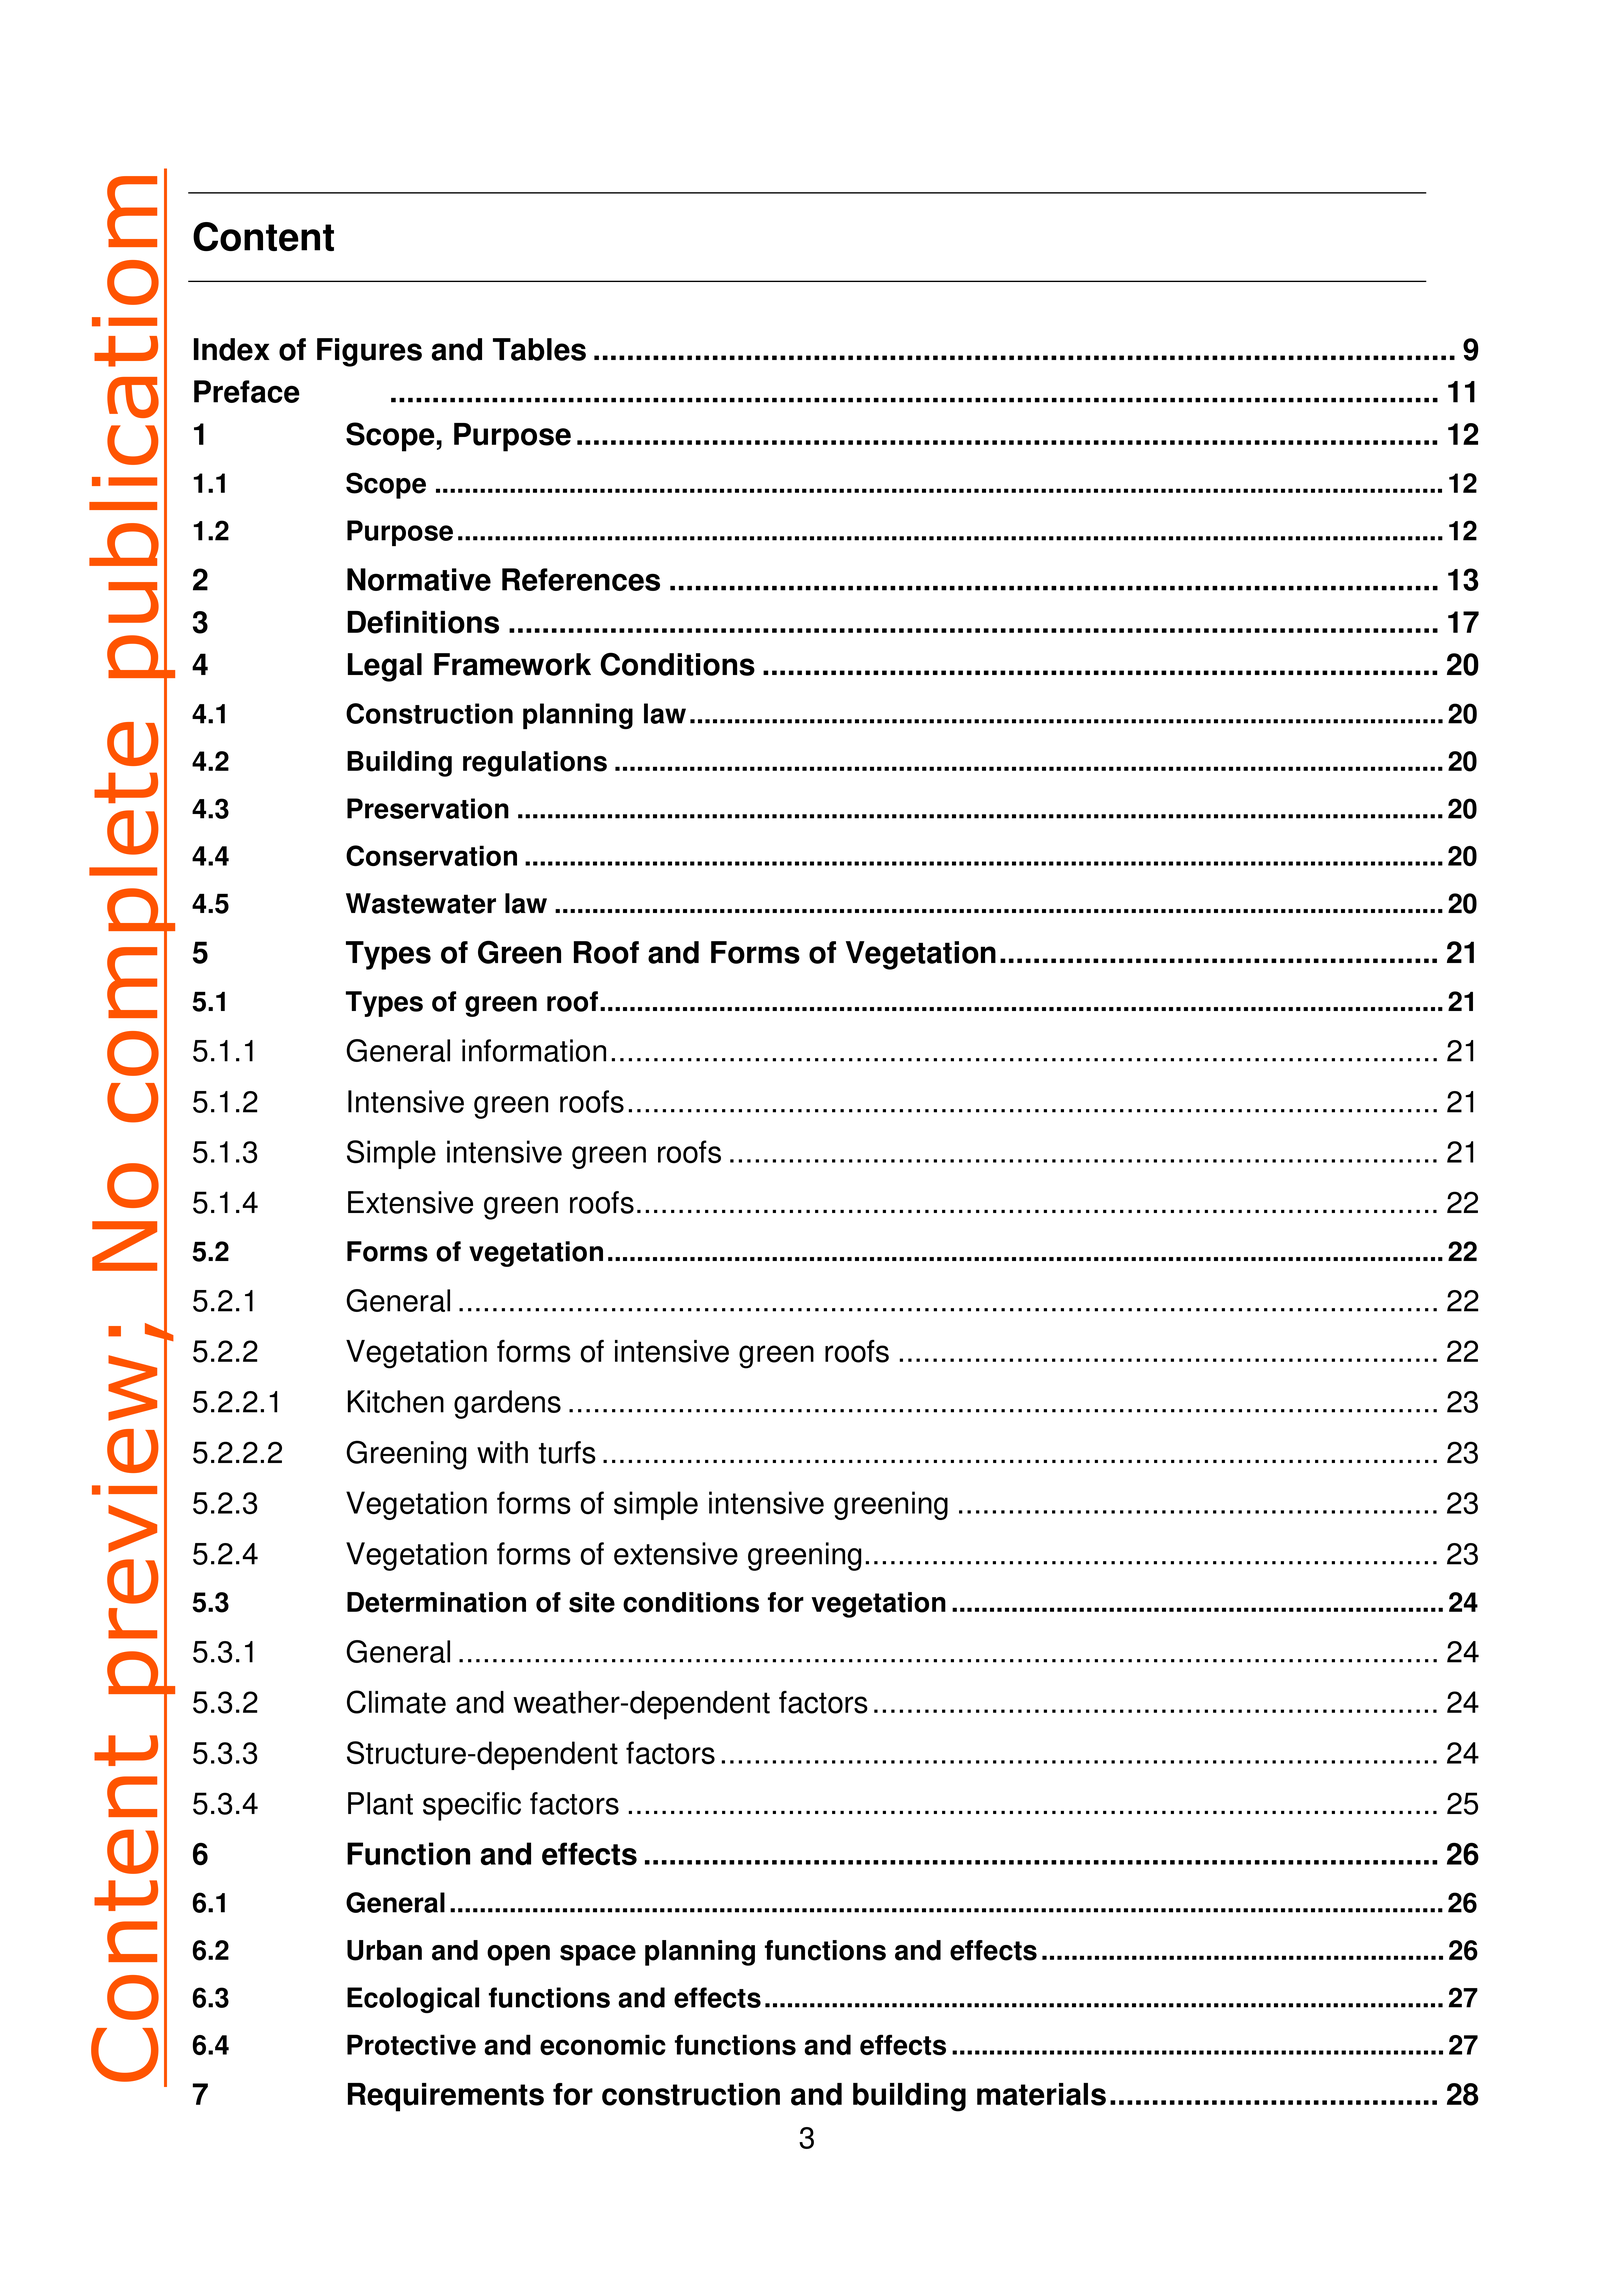  Describe the element at coordinates (534, 1050) in the image. I see `information` at that location.
